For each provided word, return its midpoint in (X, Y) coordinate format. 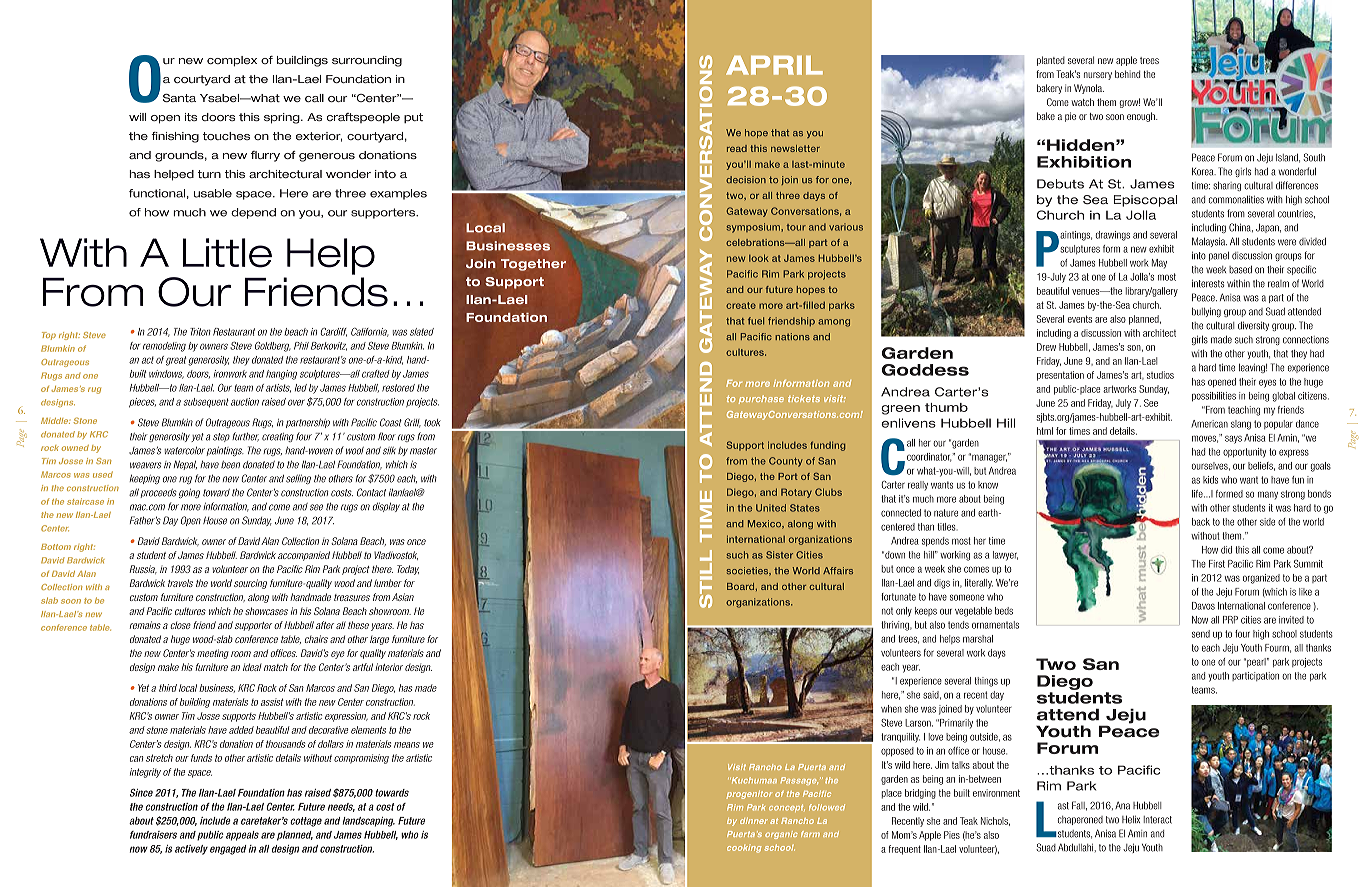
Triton (200, 332)
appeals (242, 836)
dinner (754, 821)
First (1217, 564)
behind (1127, 74)
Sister (779, 555)
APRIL (774, 65)
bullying (1206, 312)
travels (180, 583)
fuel (756, 321)
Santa (179, 98)
